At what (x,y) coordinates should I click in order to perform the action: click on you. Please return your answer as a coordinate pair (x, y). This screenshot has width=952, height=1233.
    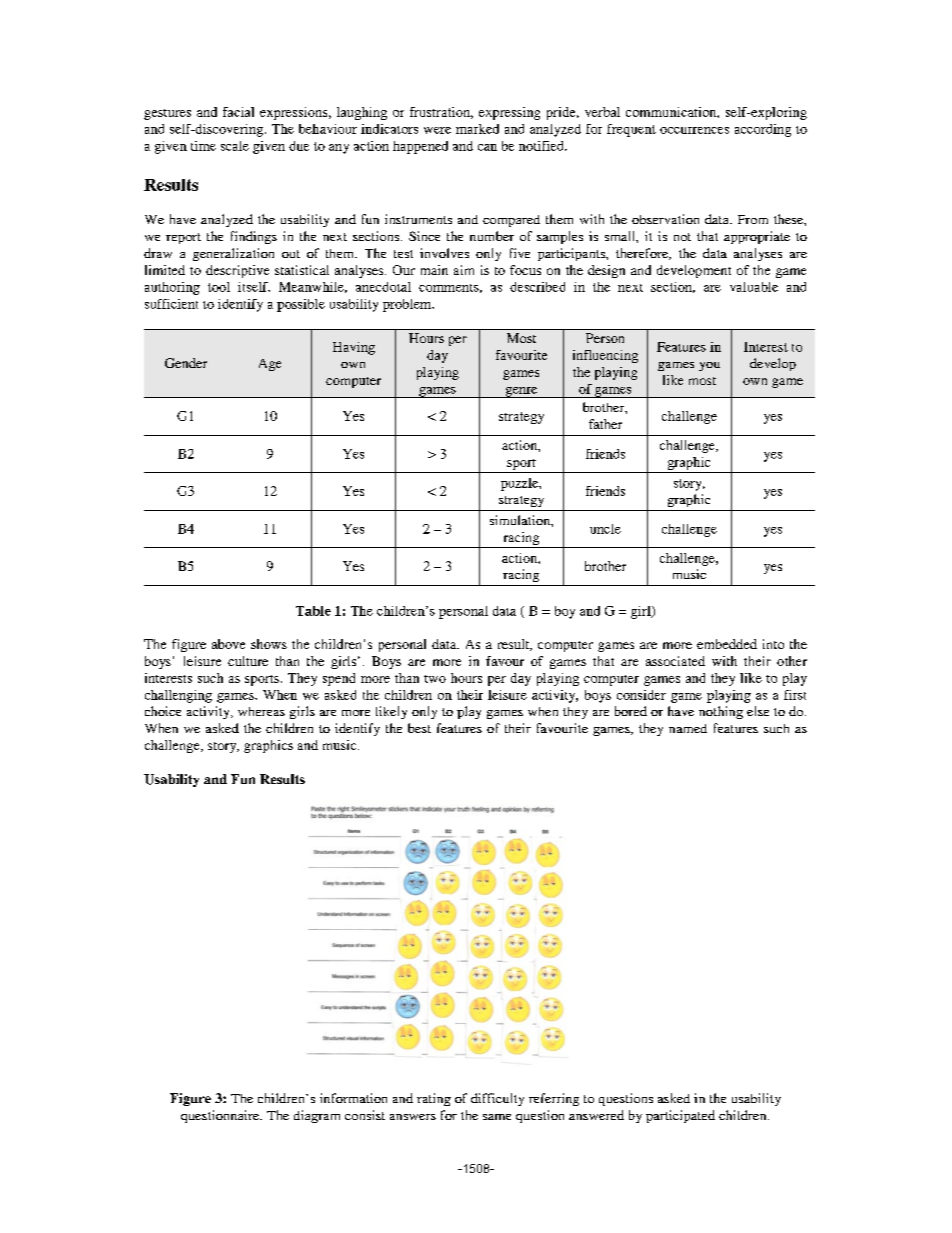
    Looking at the image, I should click on (709, 366).
